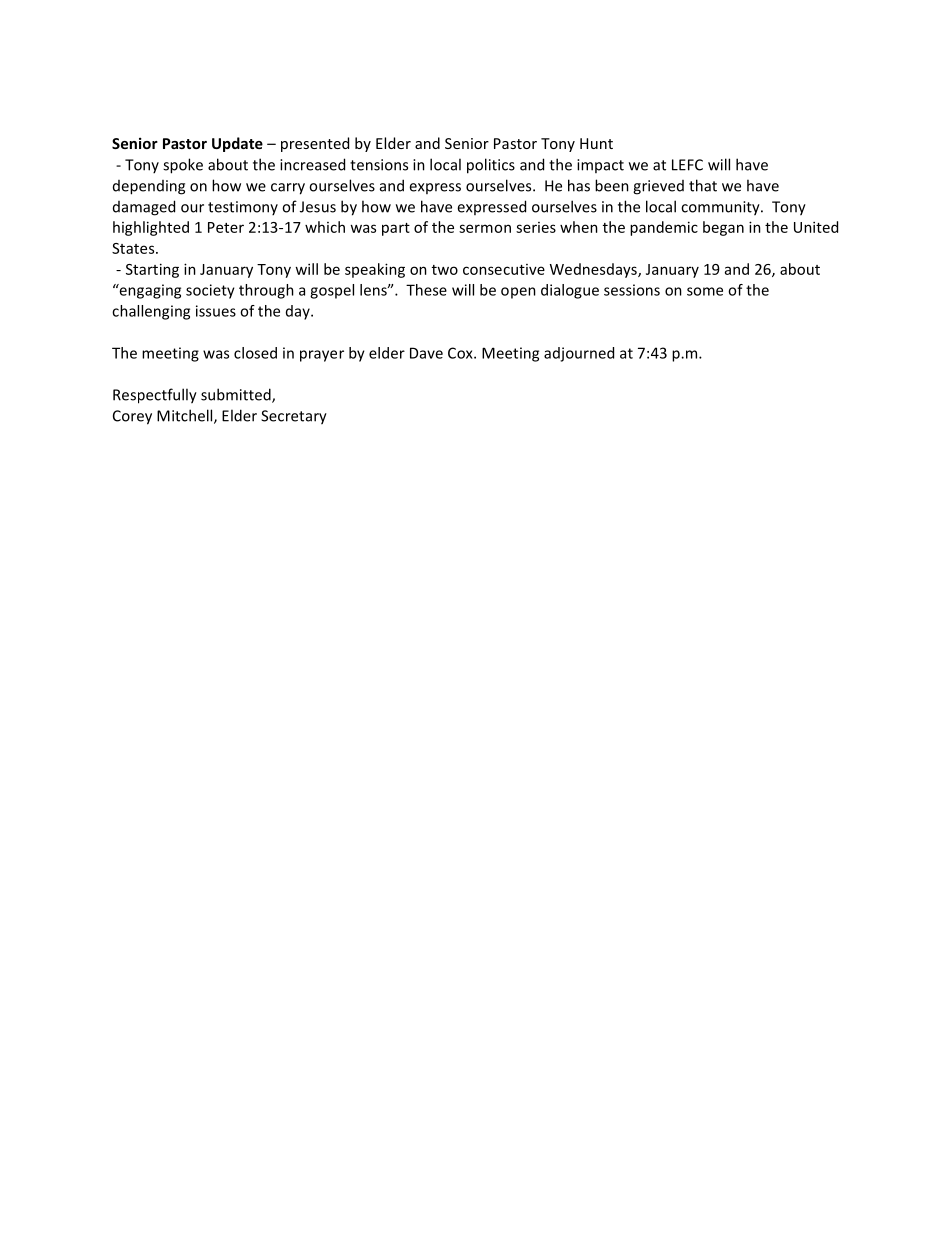 The width and height of the screenshot is (952, 1233). Describe the element at coordinates (294, 417) in the screenshot. I see `Secretary` at that location.
